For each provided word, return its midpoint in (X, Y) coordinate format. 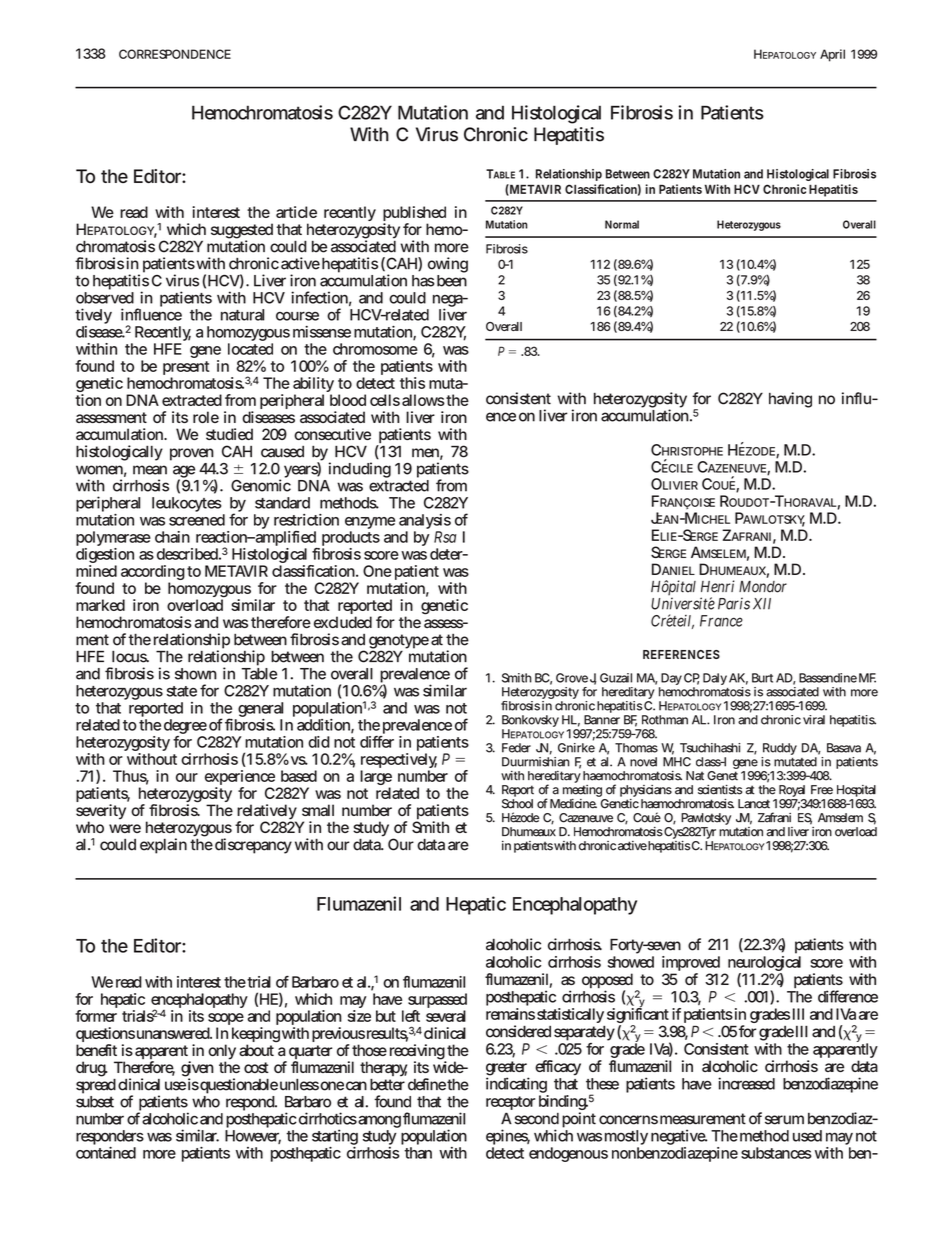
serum (784, 1120)
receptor (510, 1104)
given (197, 1070)
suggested (242, 232)
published (414, 215)
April (832, 55)
